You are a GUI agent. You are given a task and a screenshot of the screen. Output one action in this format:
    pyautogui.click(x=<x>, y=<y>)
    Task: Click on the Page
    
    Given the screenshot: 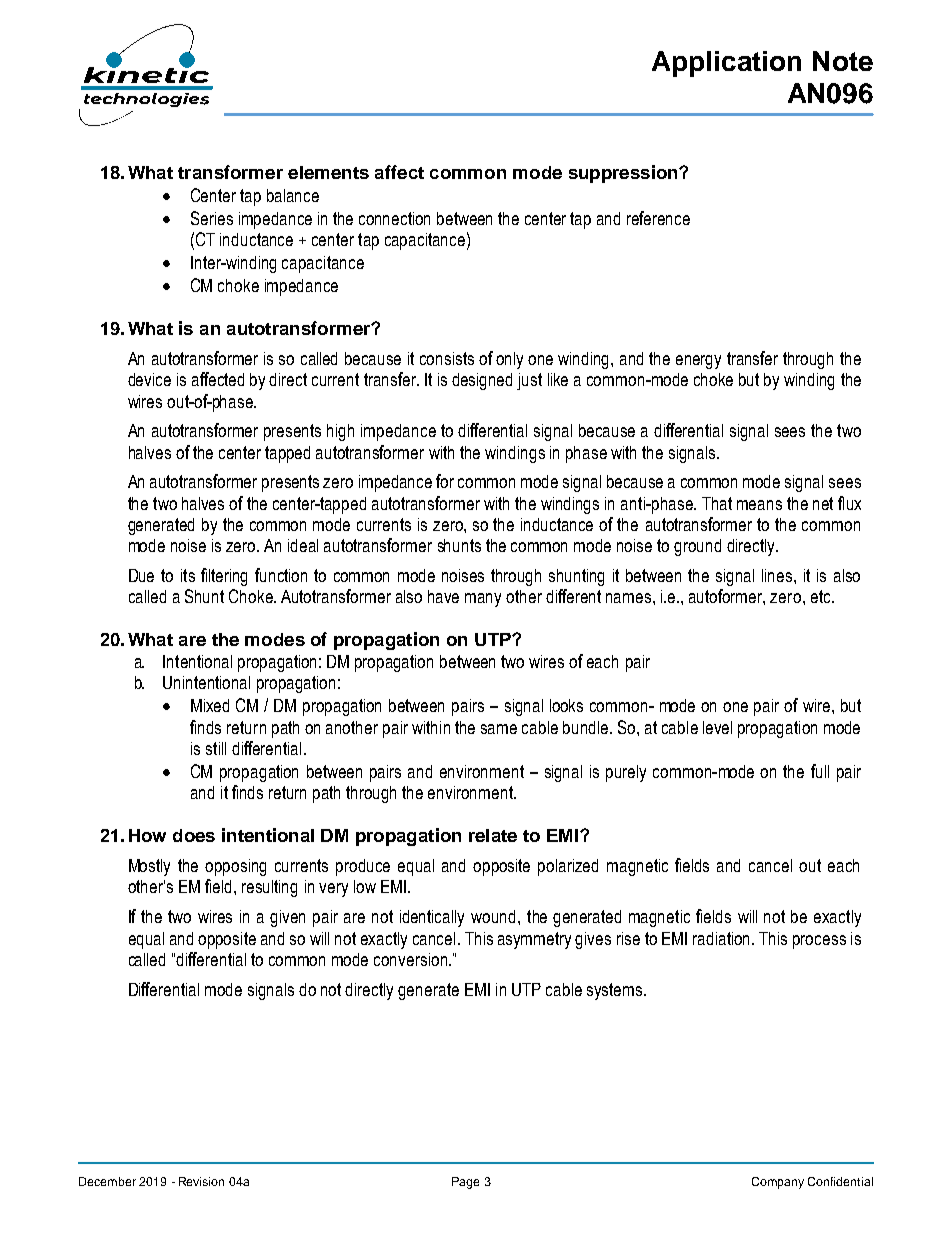 What is the action you would take?
    pyautogui.click(x=465, y=1183)
